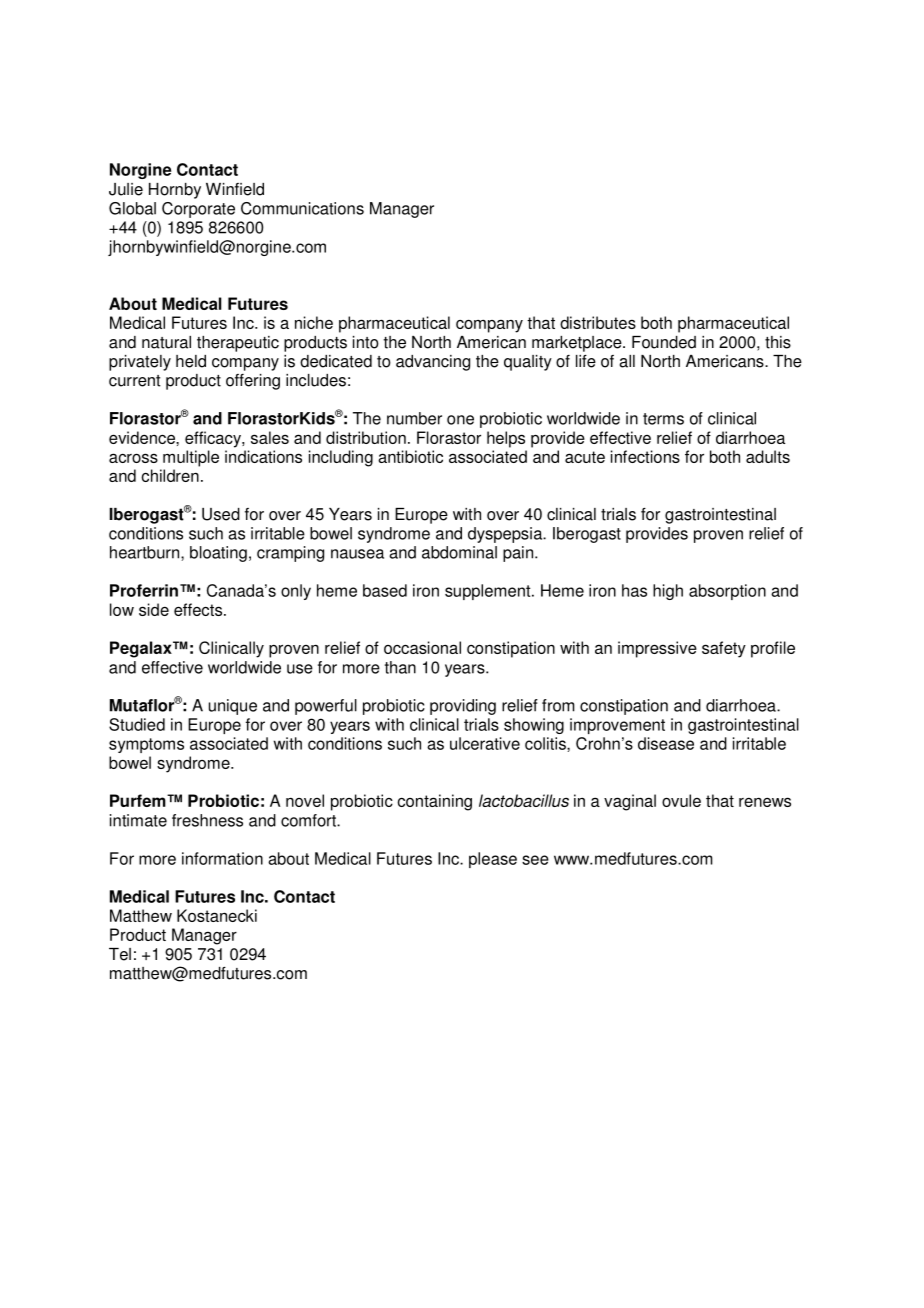 The width and height of the page is (924, 1308). Describe the element at coordinates (433, 363) in the page. I see `advancing` at that location.
